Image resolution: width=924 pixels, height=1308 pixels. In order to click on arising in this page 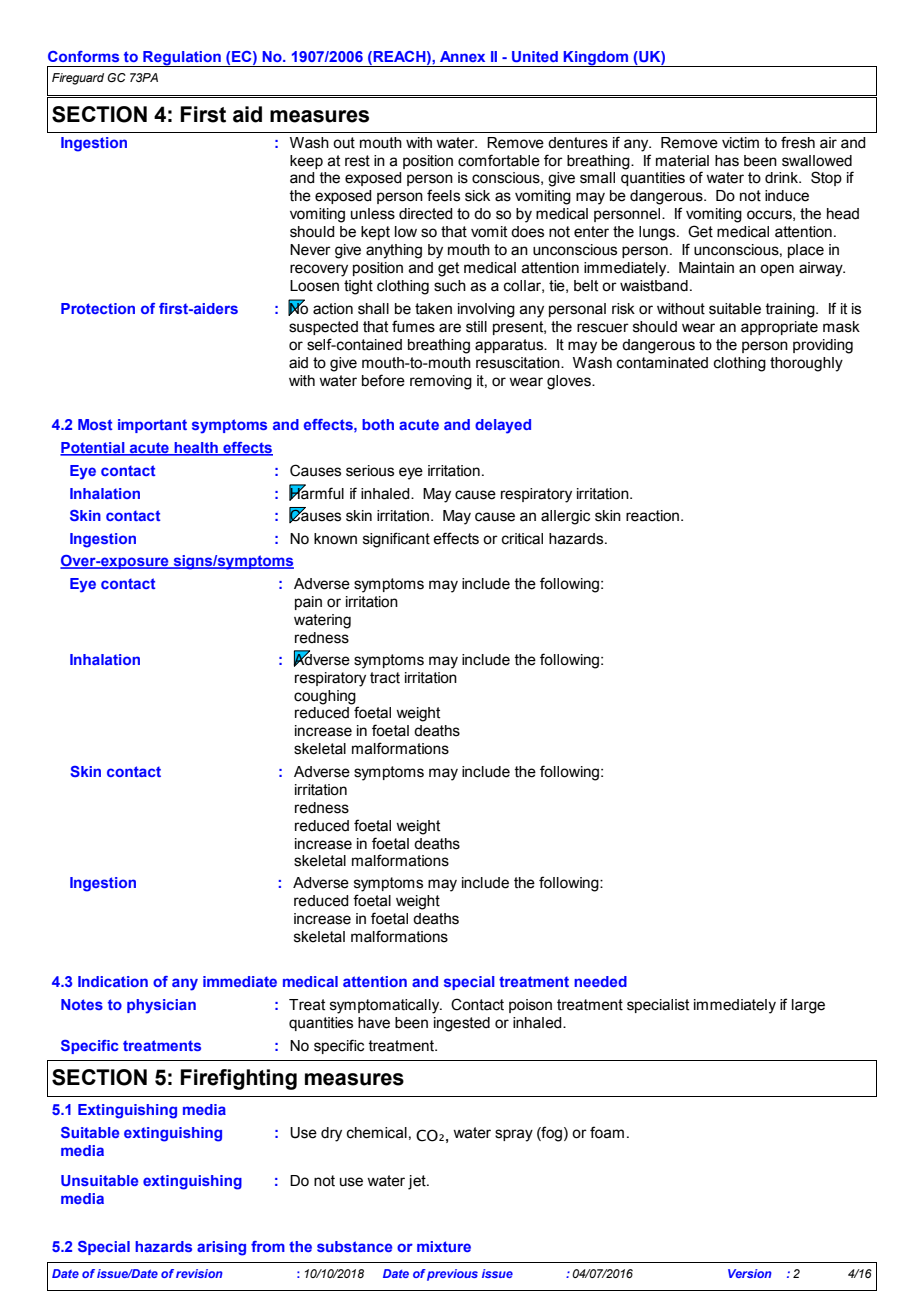, I will do `click(221, 1248)`.
